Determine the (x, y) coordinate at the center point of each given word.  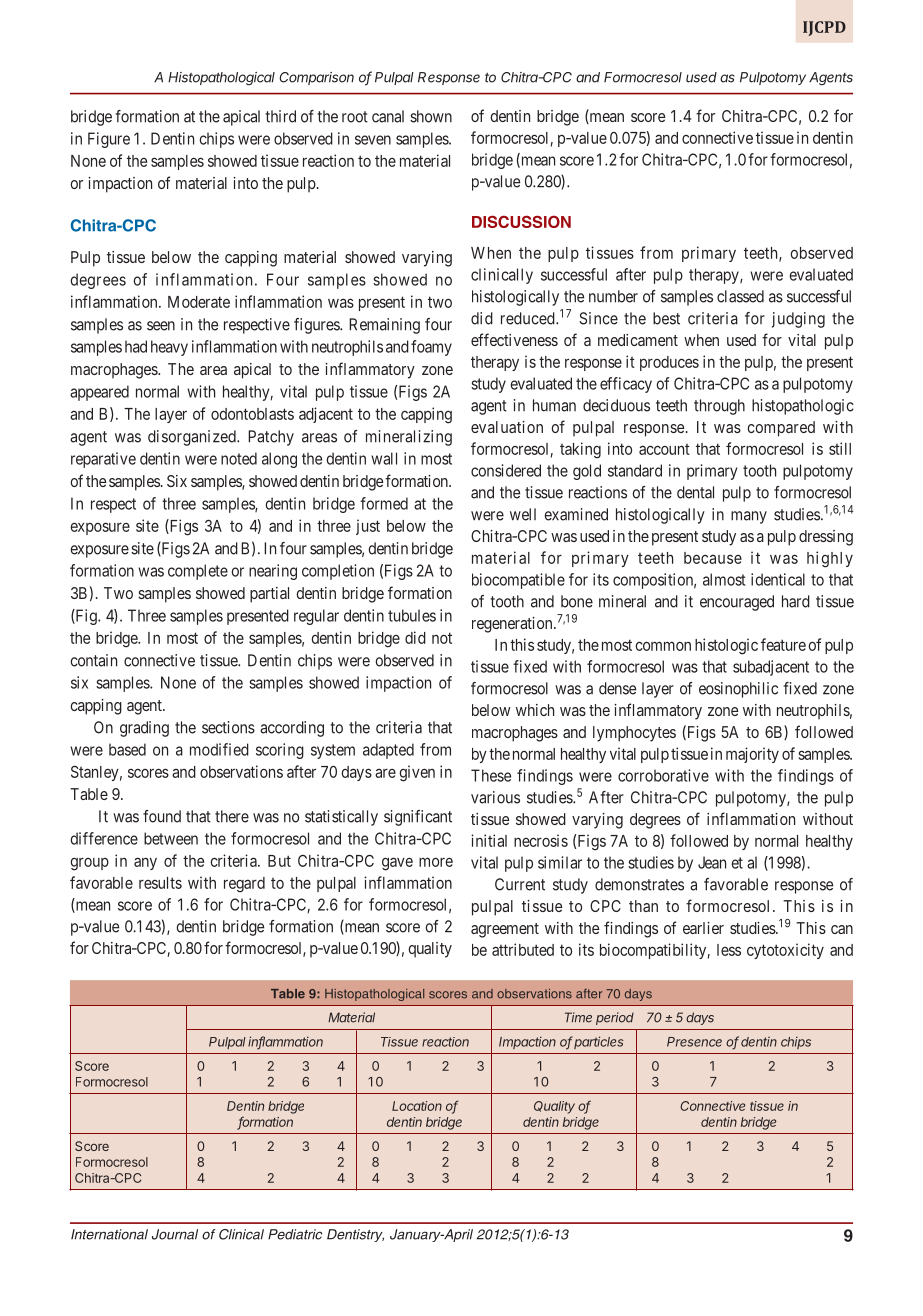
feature (783, 644)
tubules (412, 615)
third (280, 116)
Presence (694, 1042)
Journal (175, 1234)
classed (740, 296)
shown (431, 116)
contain (94, 660)
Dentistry (355, 1235)
